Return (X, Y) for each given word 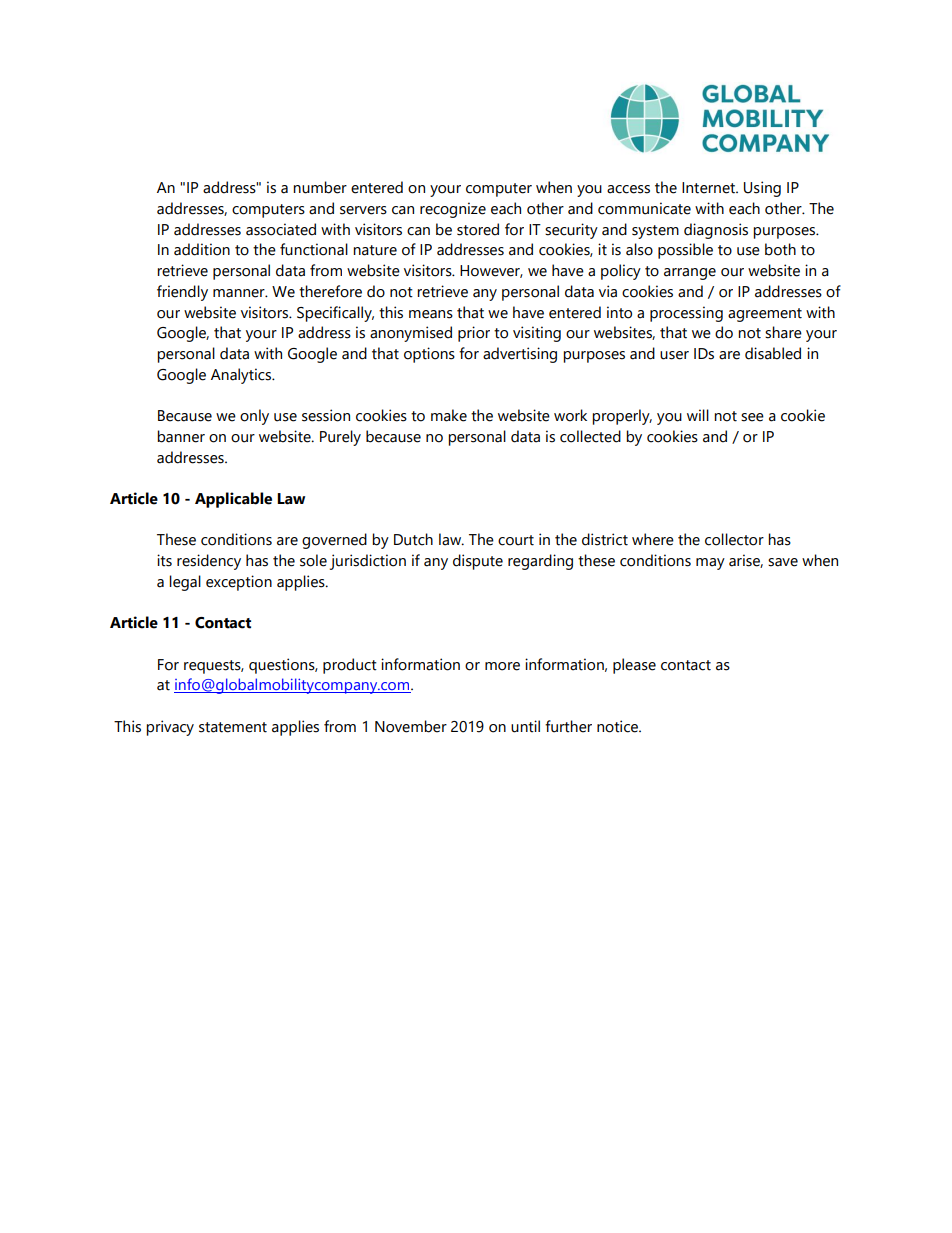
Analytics (242, 376)
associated (281, 229)
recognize (453, 210)
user (674, 355)
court (516, 540)
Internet (709, 188)
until (525, 726)
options (429, 355)
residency (209, 562)
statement (233, 727)
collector (734, 539)
